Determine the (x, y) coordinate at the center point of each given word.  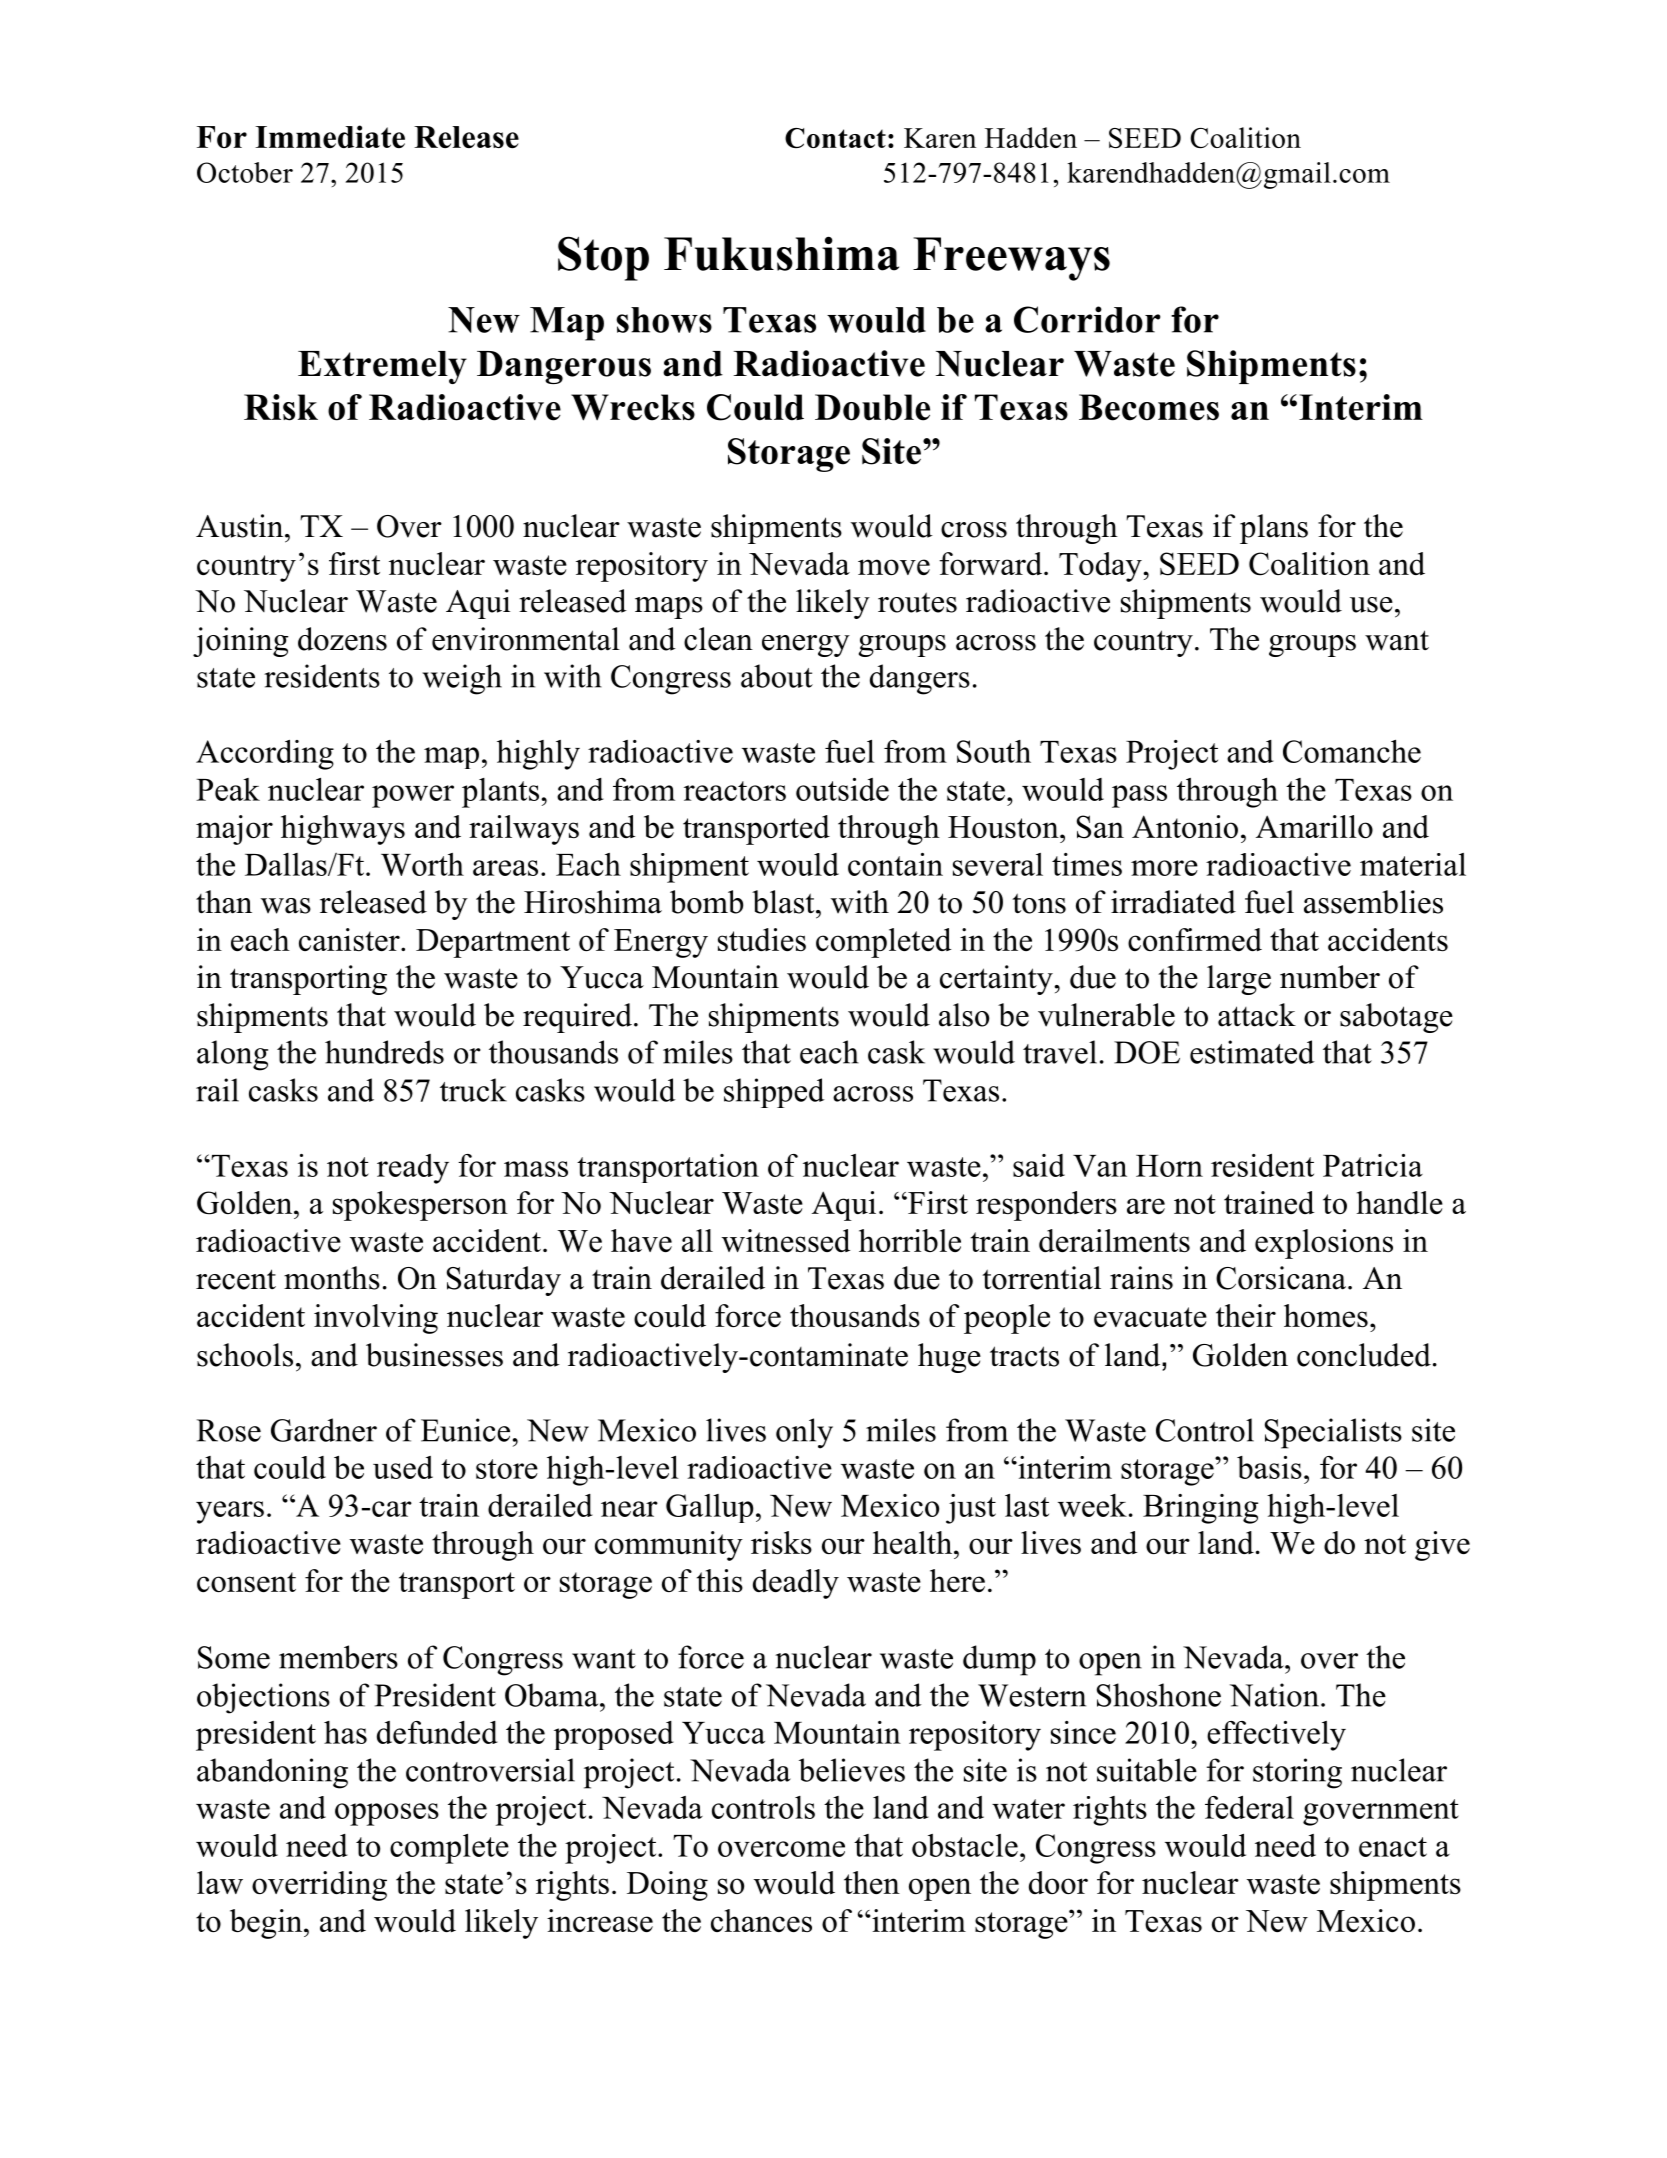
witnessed (786, 1240)
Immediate (330, 136)
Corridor (1087, 319)
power (413, 796)
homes (1326, 1315)
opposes (387, 1814)
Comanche (1352, 751)
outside (842, 789)
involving (376, 1319)
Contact (835, 138)
